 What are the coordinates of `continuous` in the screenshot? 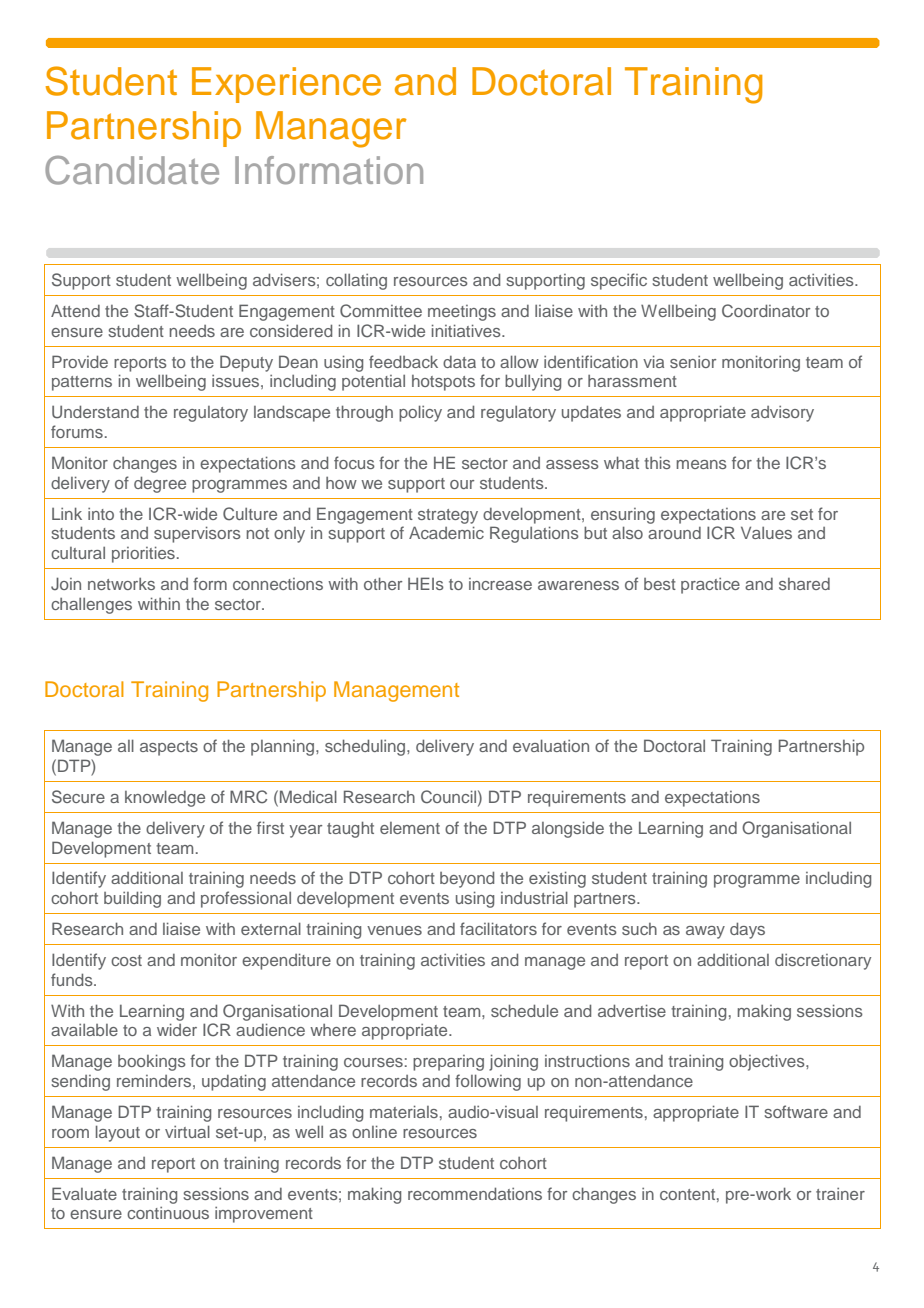 It's located at (168, 1213).
